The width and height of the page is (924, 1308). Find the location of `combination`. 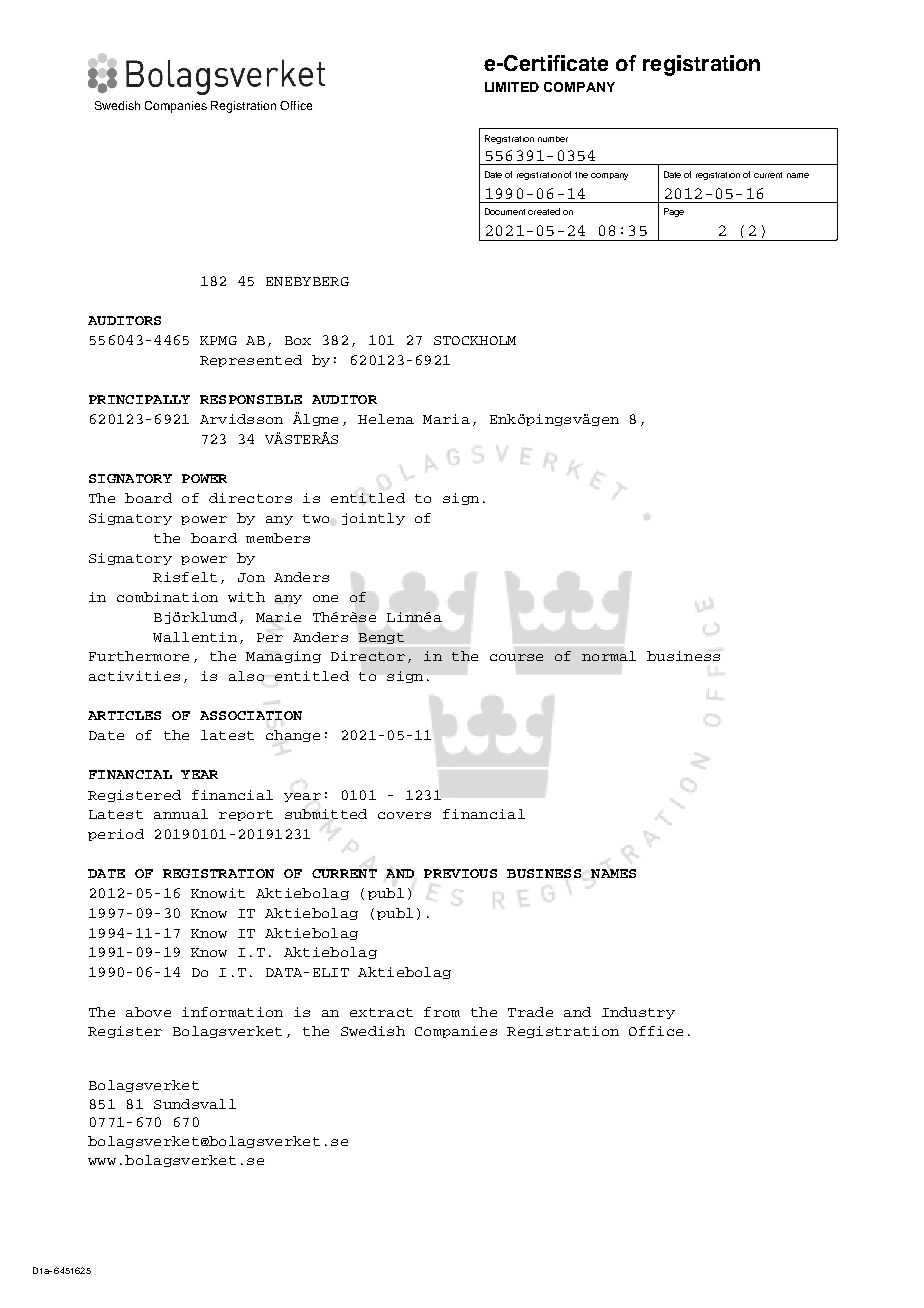

combination is located at coordinates (167, 597).
